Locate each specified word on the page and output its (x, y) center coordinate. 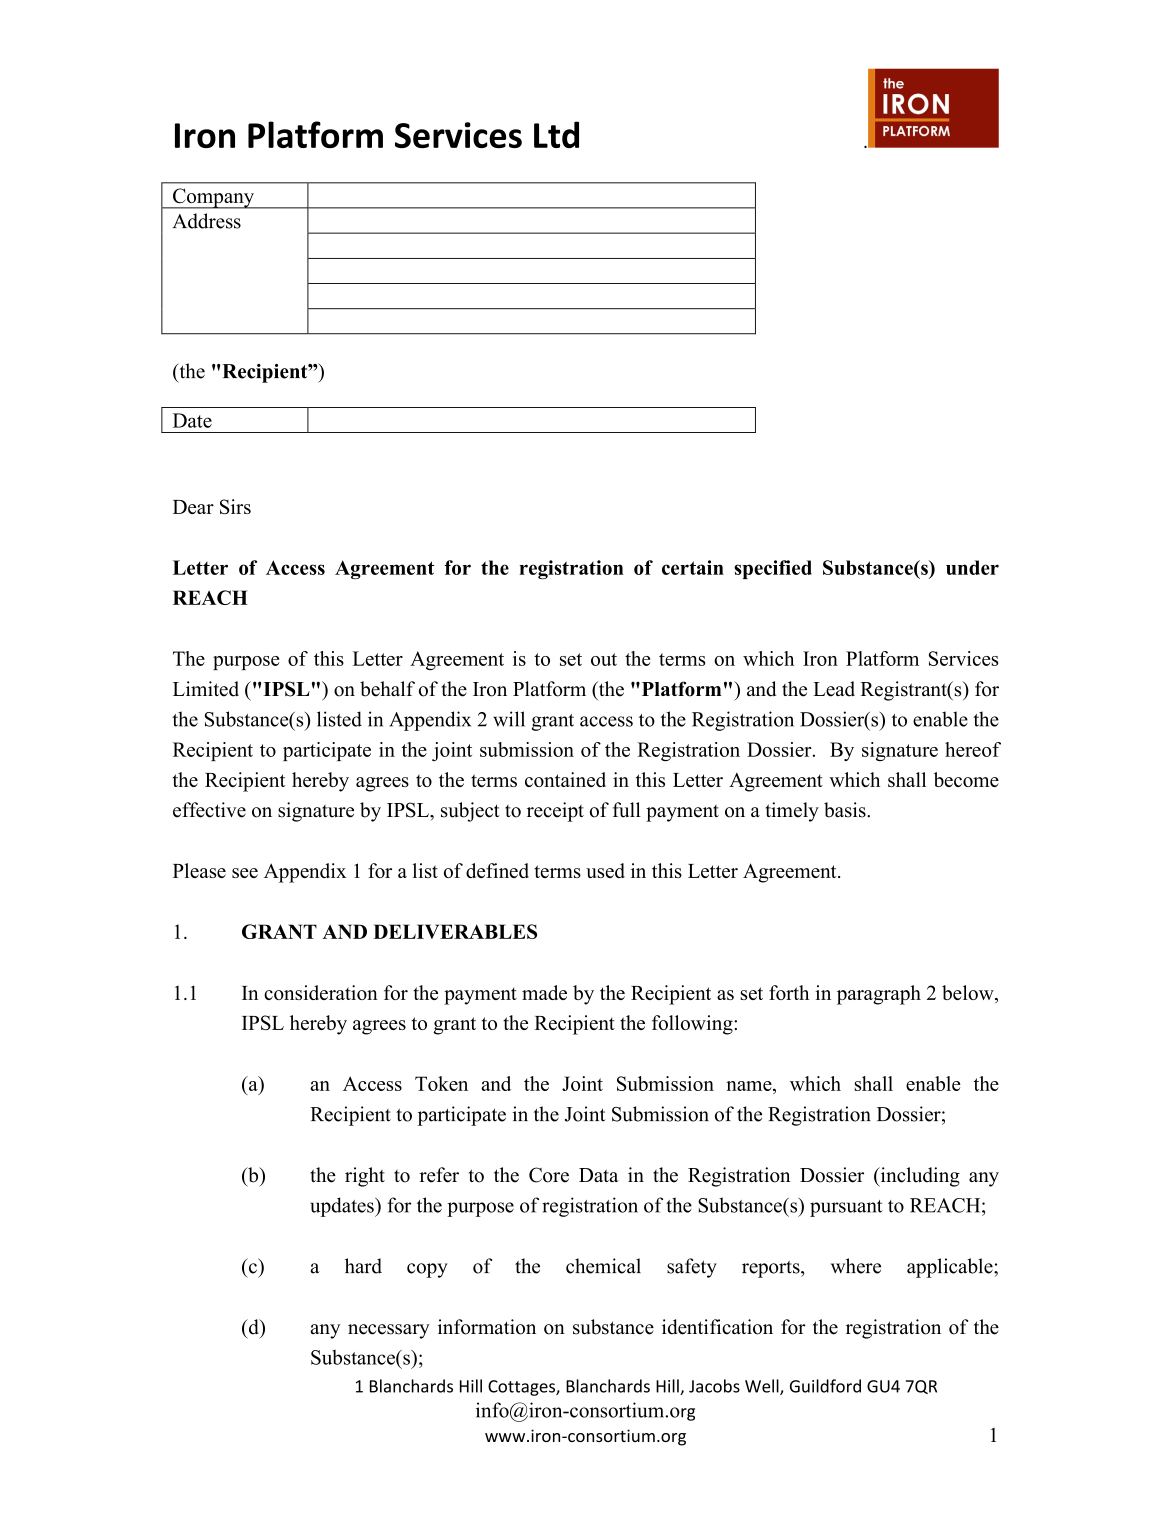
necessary (389, 1331)
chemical (603, 1266)
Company (213, 198)
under (972, 567)
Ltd (556, 134)
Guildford (825, 1386)
